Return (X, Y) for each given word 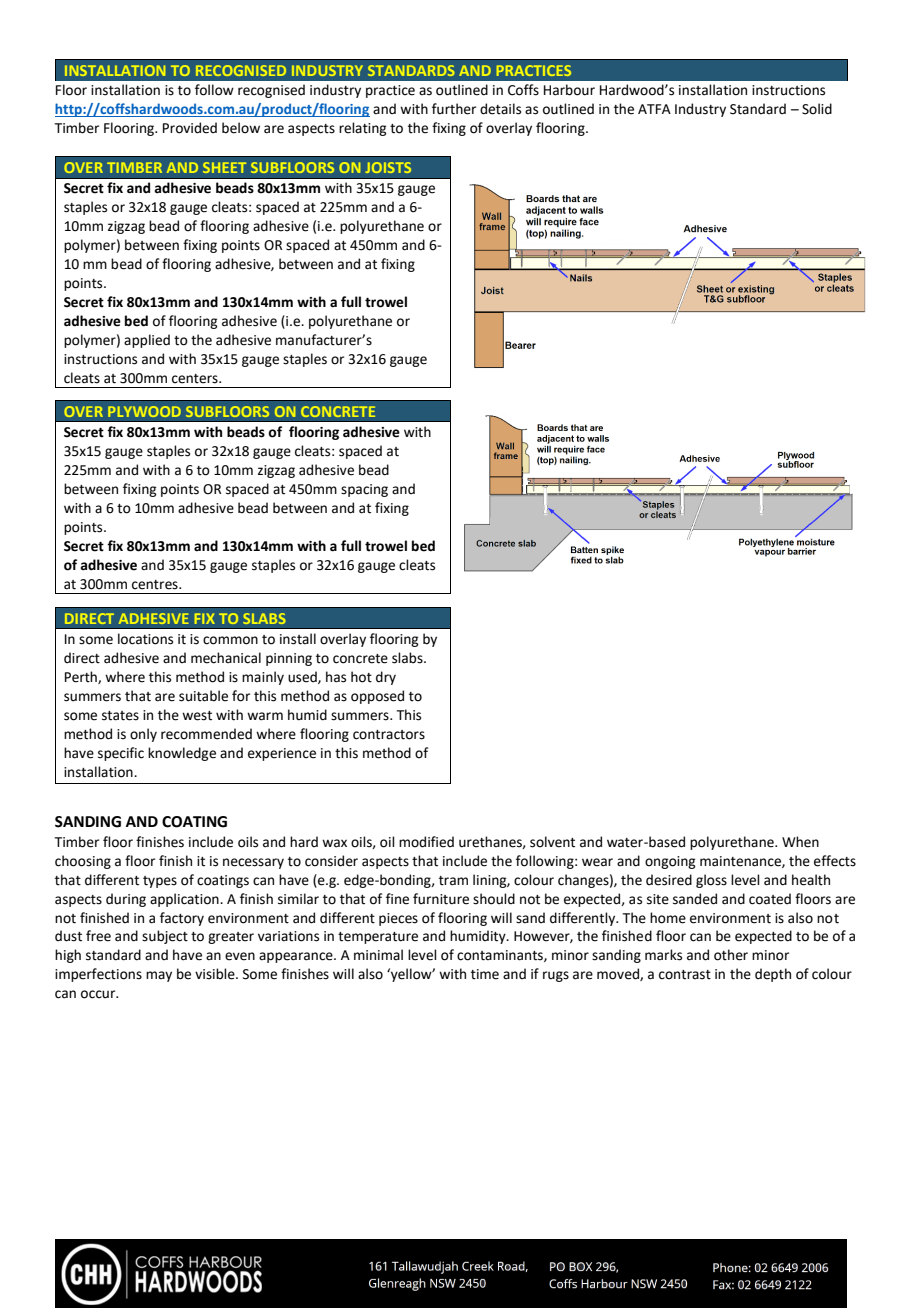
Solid (817, 109)
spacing (364, 490)
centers (196, 379)
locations (145, 639)
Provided (190, 128)
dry (386, 678)
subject (165, 937)
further (454, 109)
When (800, 842)
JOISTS (388, 167)
